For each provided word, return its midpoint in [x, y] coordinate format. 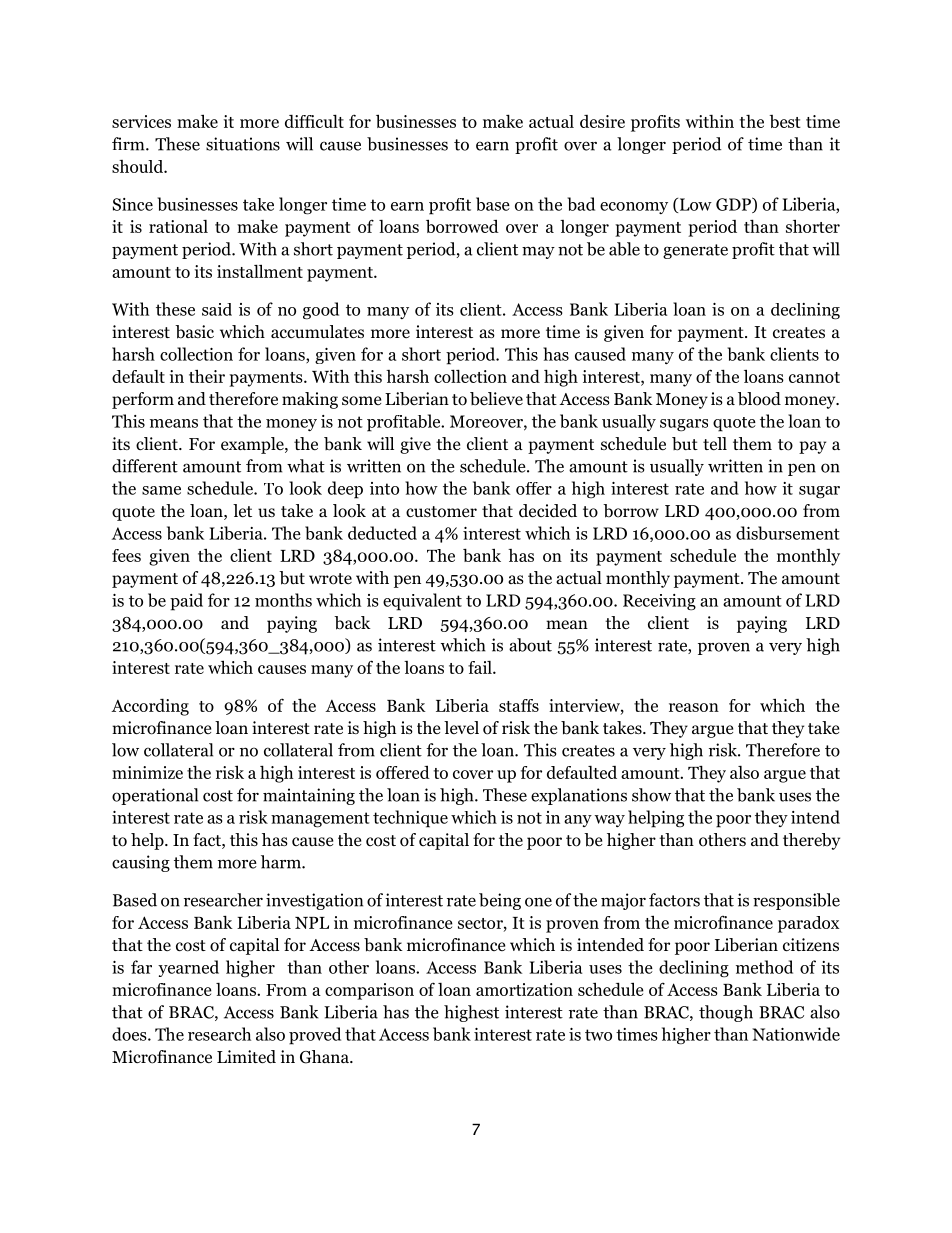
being [500, 901]
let [242, 510]
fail [481, 667]
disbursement [788, 533]
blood [759, 399]
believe [496, 399]
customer [441, 512]
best [785, 121]
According [150, 707]
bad [581, 204]
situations [243, 144]
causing [141, 863]
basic [194, 332]
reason [694, 707]
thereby [811, 841]
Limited [246, 1057]
